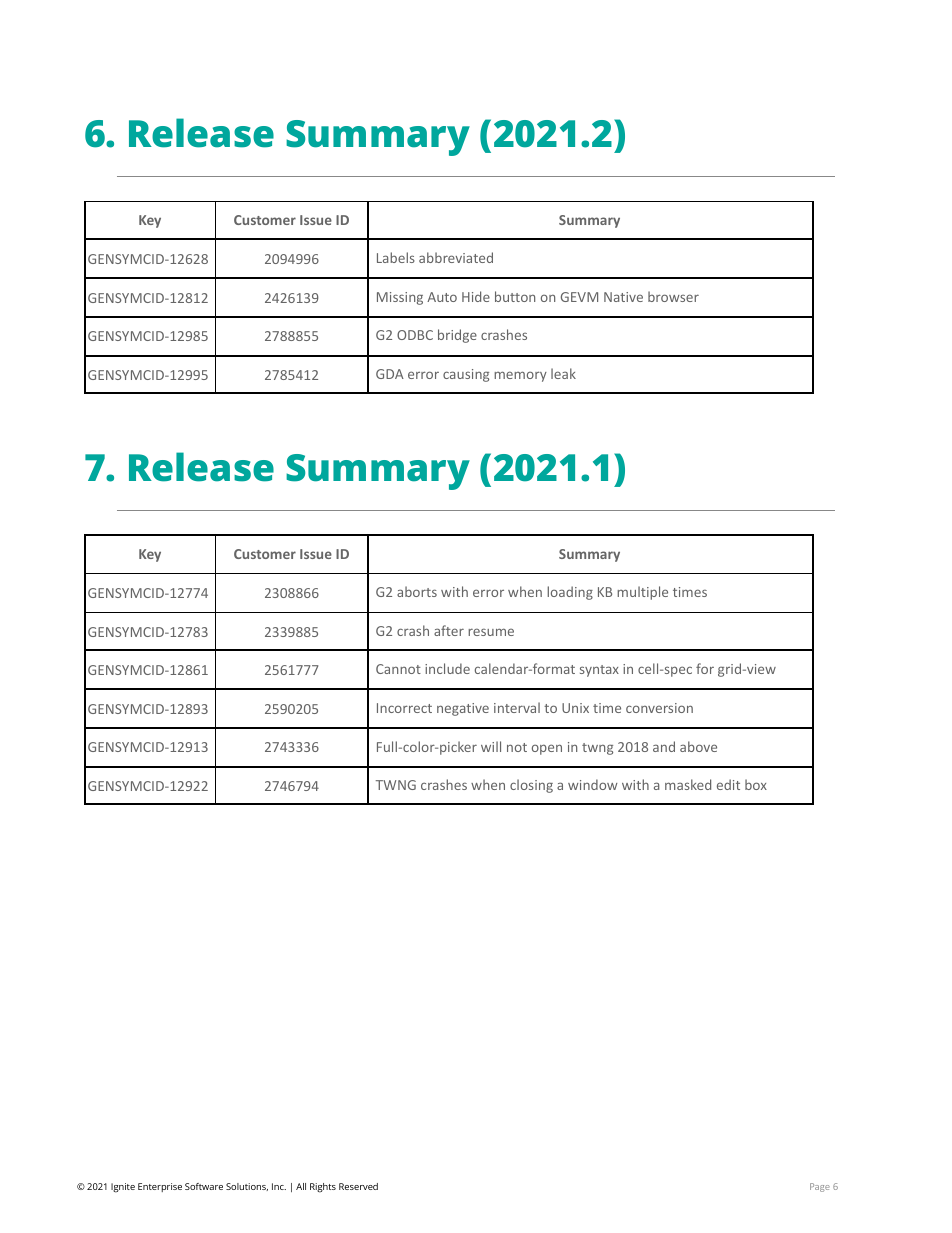 This document has height=1233, width=952. Describe the element at coordinates (390, 374) in the document. I see `GDA` at that location.
